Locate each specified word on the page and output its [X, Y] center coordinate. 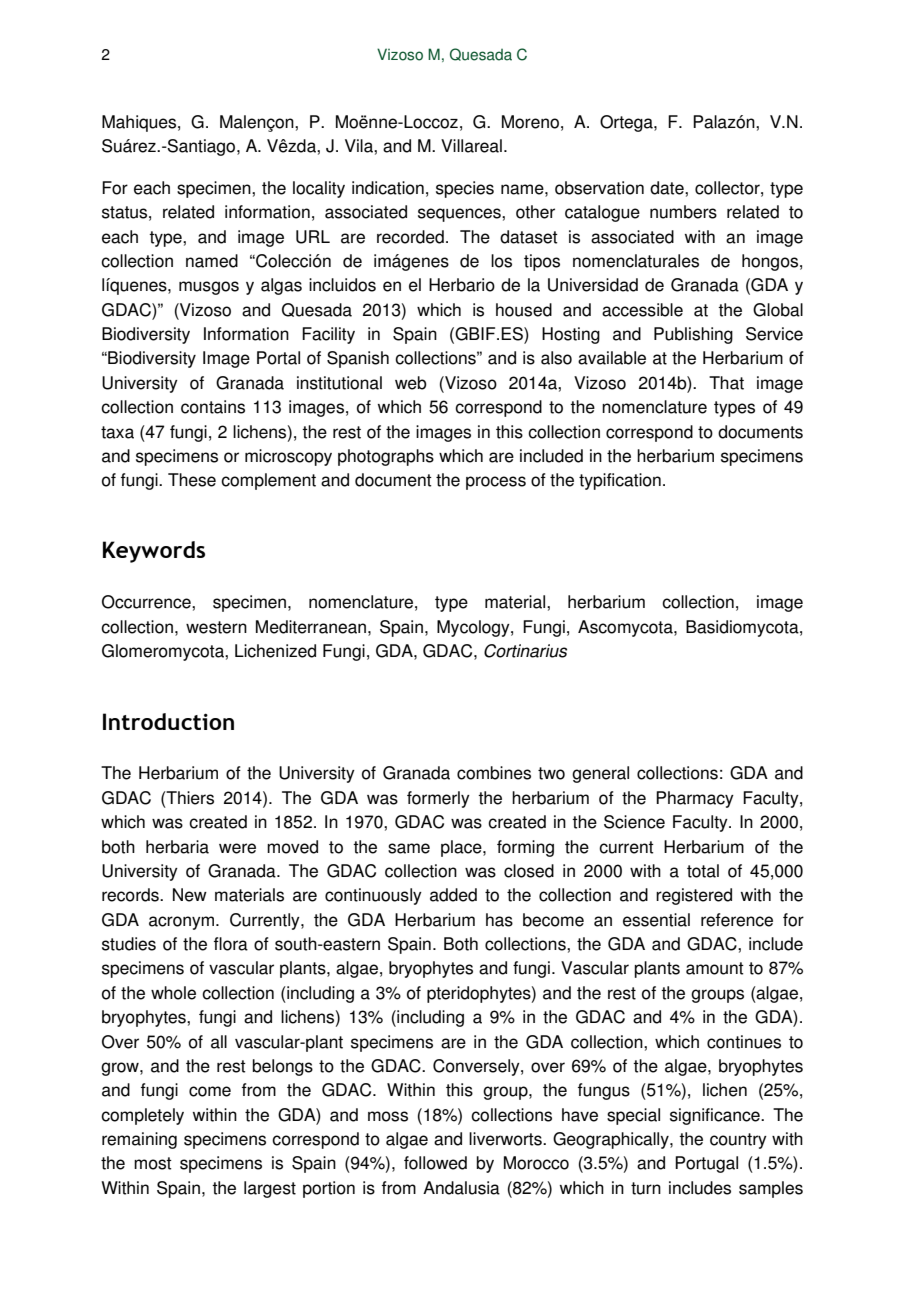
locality [319, 189]
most [153, 1163]
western [216, 627]
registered [694, 896]
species [465, 189]
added [453, 895]
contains [213, 407]
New [190, 895]
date [668, 188]
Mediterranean [311, 627]
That [726, 383]
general [600, 774]
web [411, 383]
